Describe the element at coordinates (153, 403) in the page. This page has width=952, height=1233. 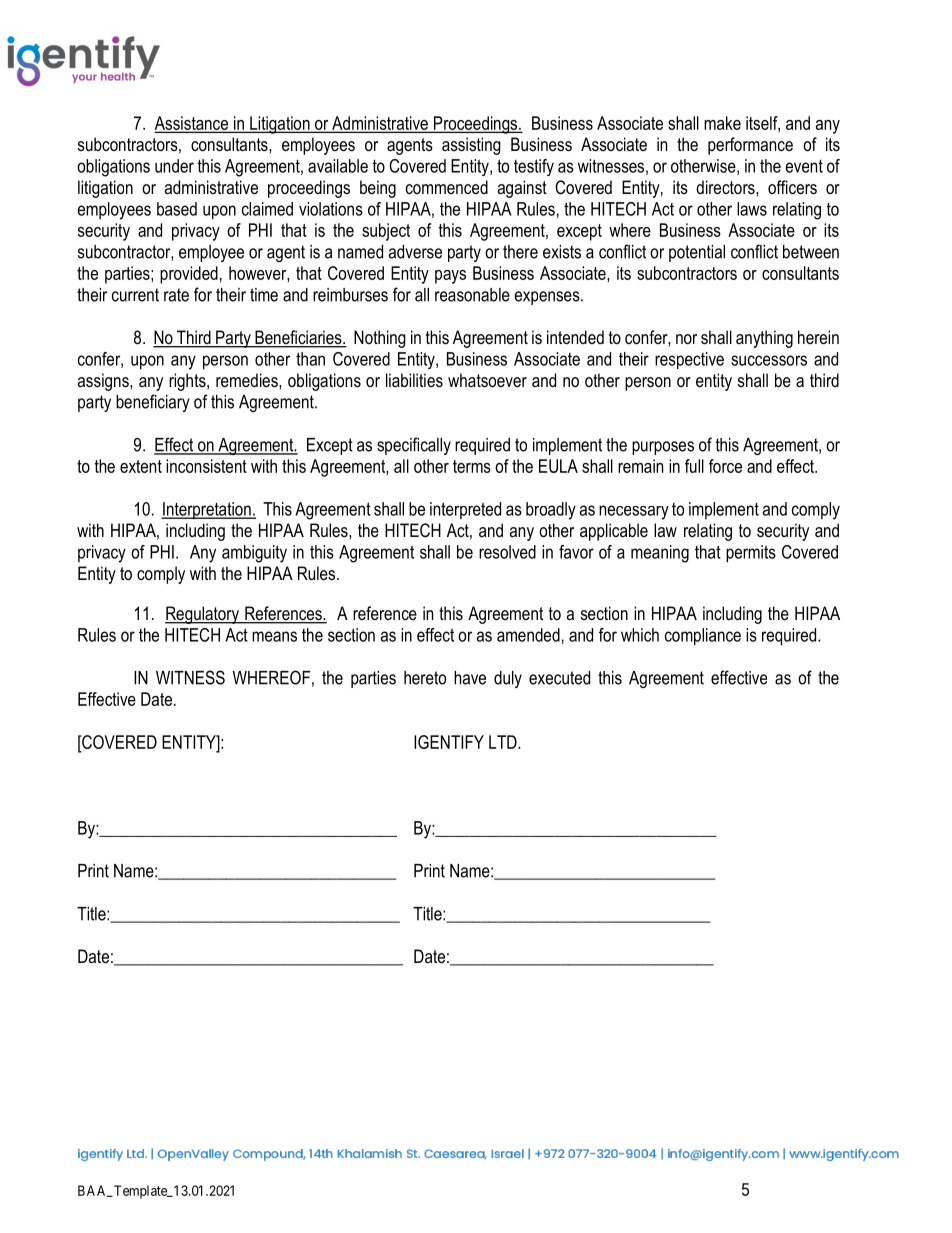
I see `beneficiary` at that location.
